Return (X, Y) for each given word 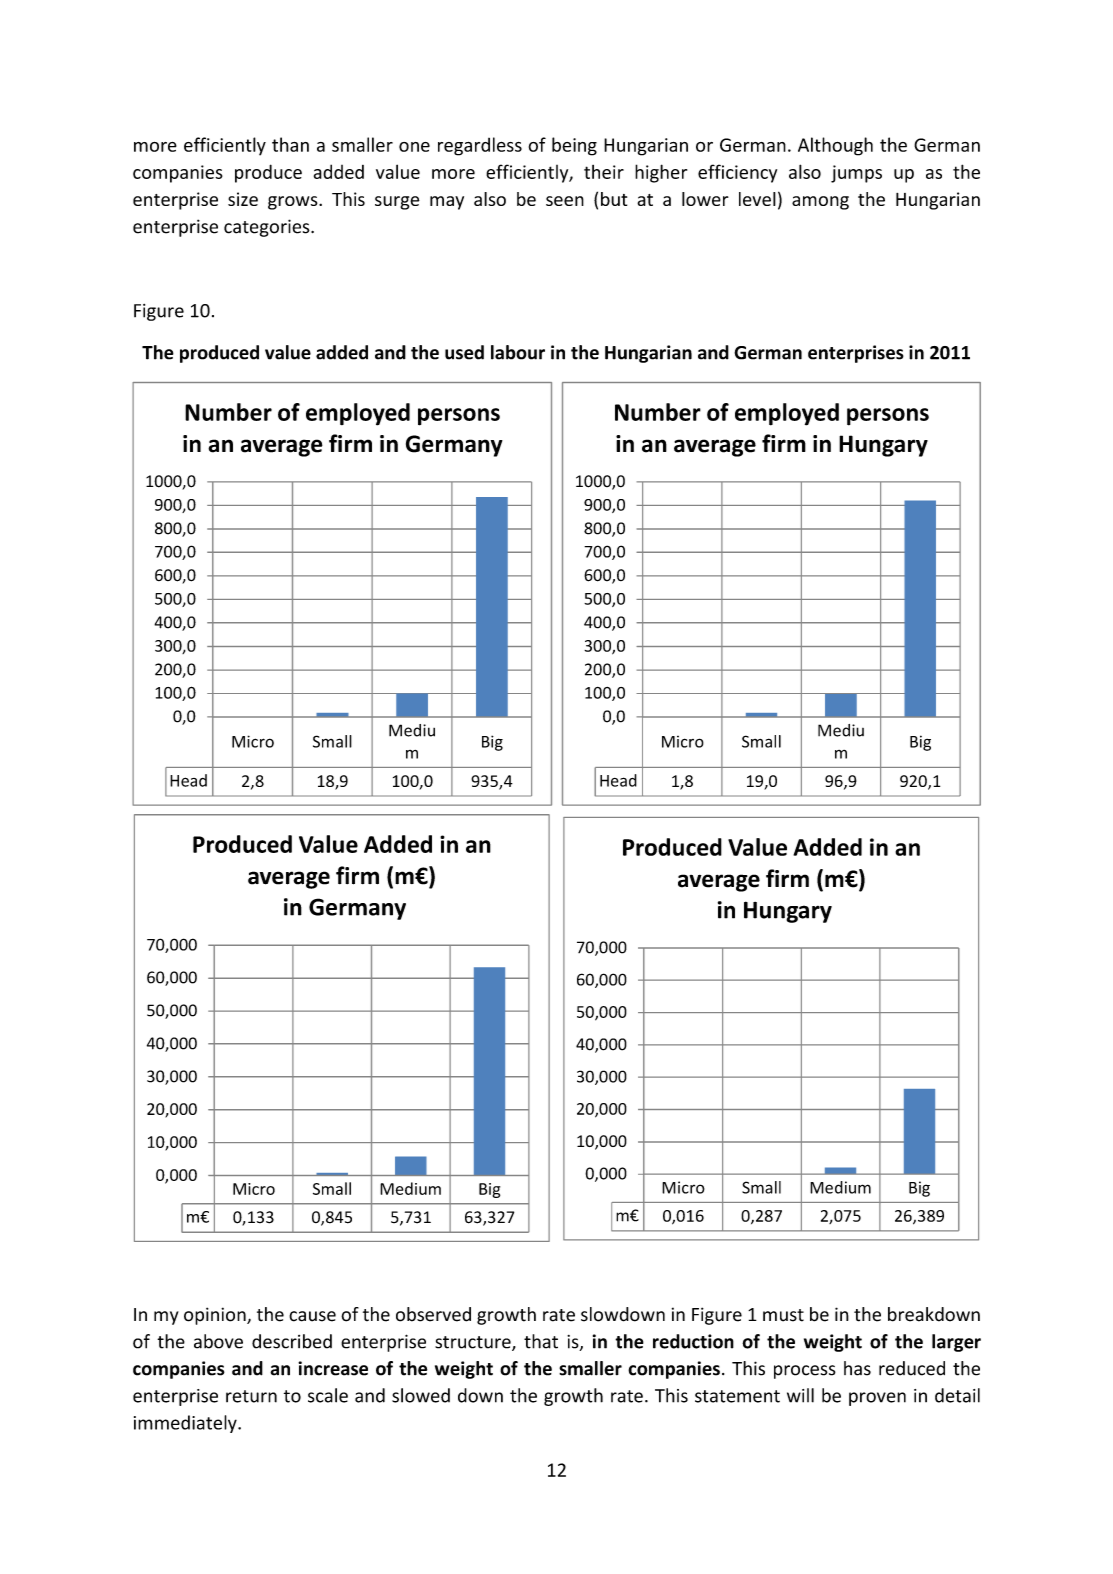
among (820, 203)
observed (433, 1314)
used (464, 352)
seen (565, 201)
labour (518, 352)
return (251, 1396)
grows (294, 203)
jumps (856, 174)
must (783, 1315)
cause (312, 1316)
